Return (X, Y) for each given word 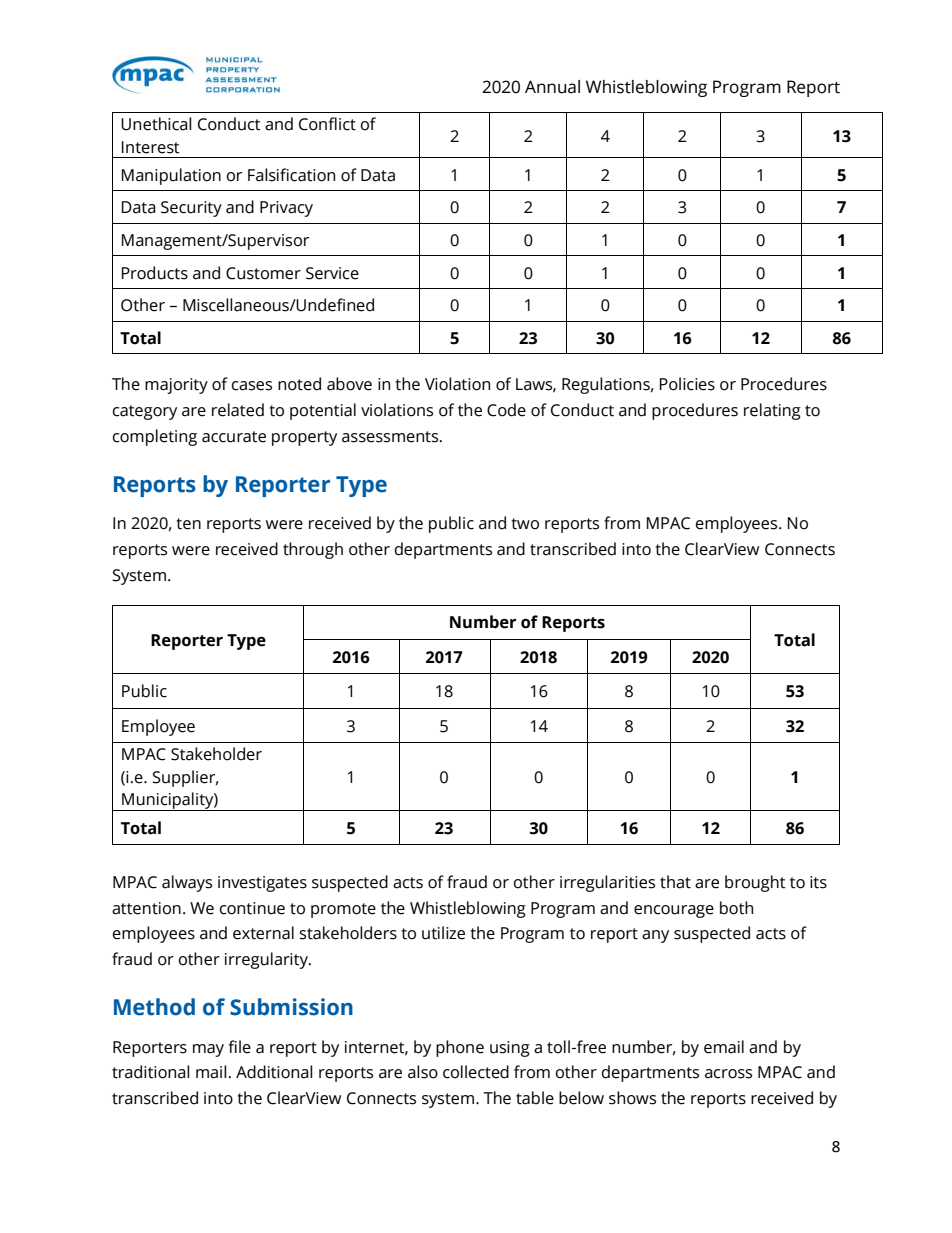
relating (772, 411)
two (525, 524)
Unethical (156, 124)
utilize (443, 933)
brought (755, 883)
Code (506, 410)
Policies (687, 384)
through (313, 550)
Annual (552, 87)
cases (252, 386)
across (728, 1074)
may (208, 1050)
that (675, 882)
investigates (262, 884)
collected (476, 1072)
